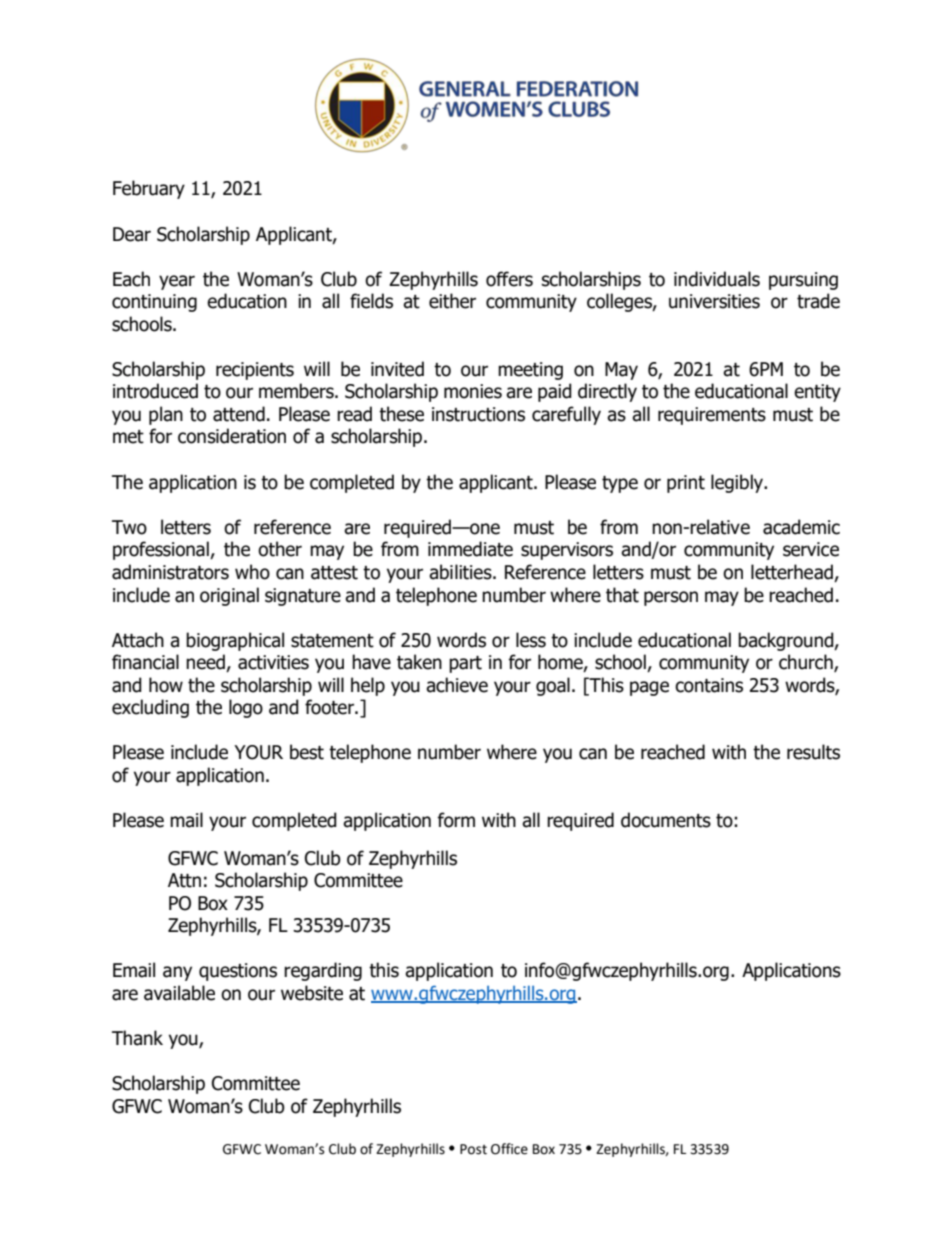 The height and width of the screenshot is (1233, 952). What do you see at coordinates (470, 549) in the screenshot?
I see `immediate` at bounding box center [470, 549].
